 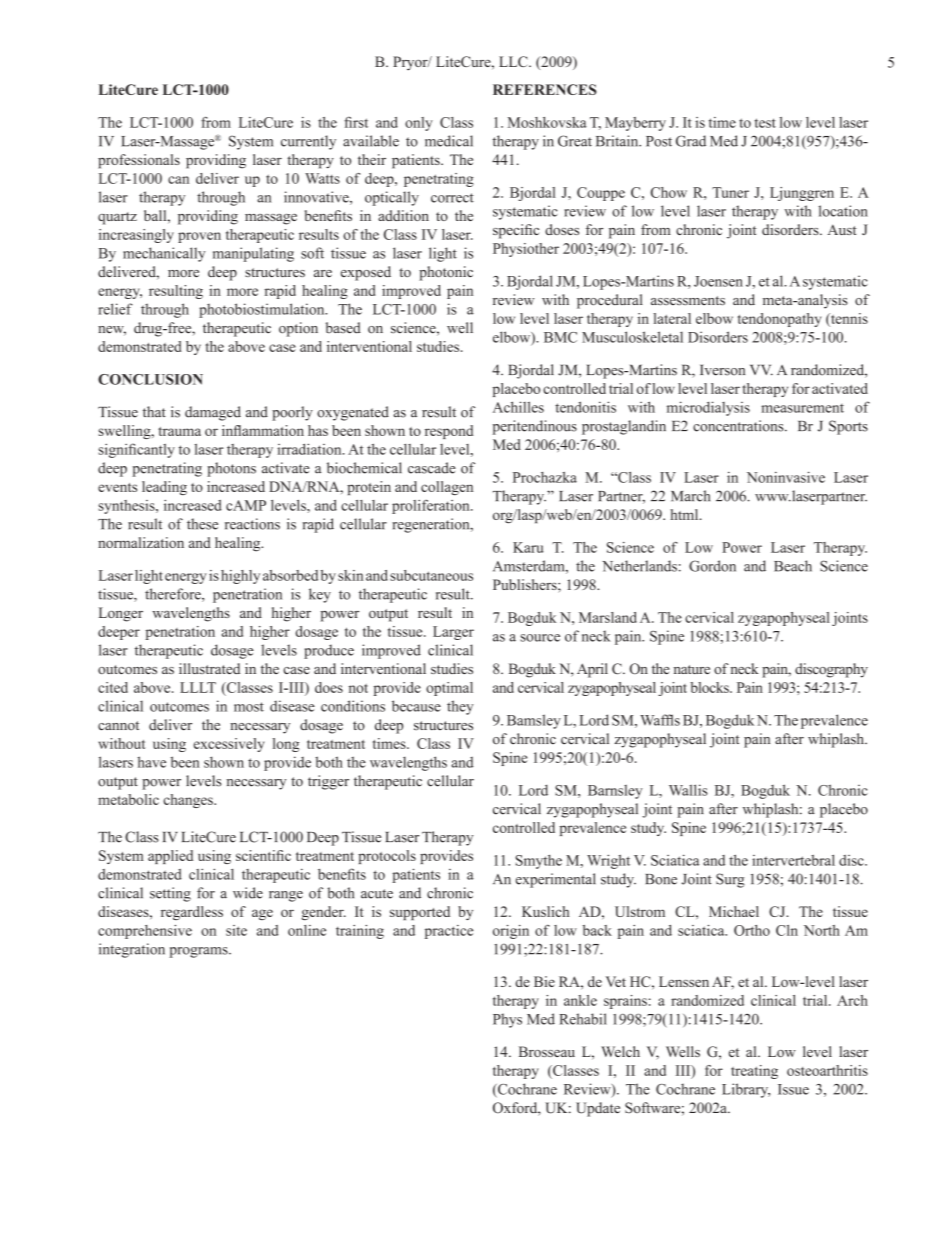 What do you see at coordinates (199, 952) in the image?
I see `programs` at bounding box center [199, 952].
